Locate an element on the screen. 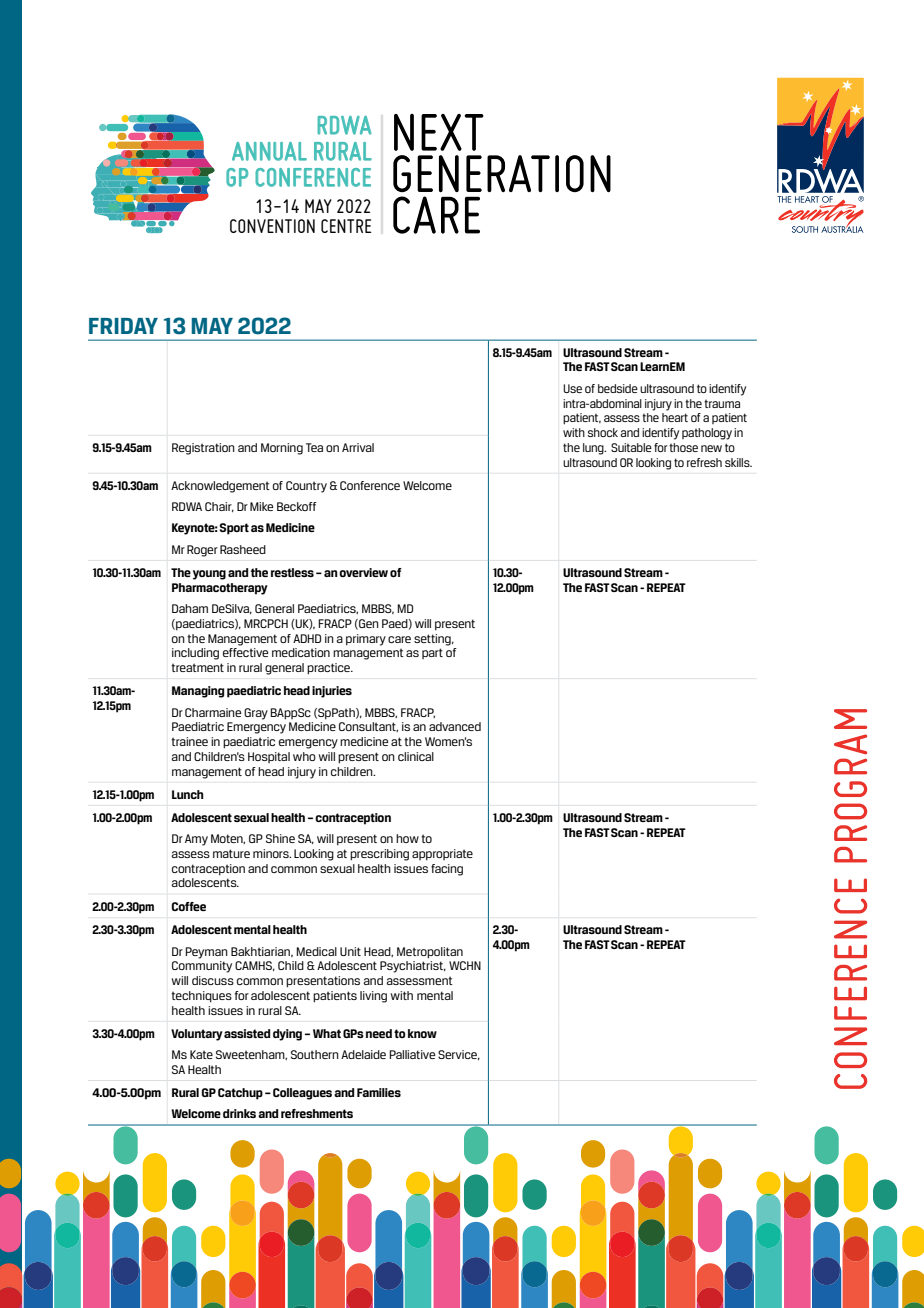 The height and width of the screenshot is (1308, 924). clinical is located at coordinates (416, 756).
